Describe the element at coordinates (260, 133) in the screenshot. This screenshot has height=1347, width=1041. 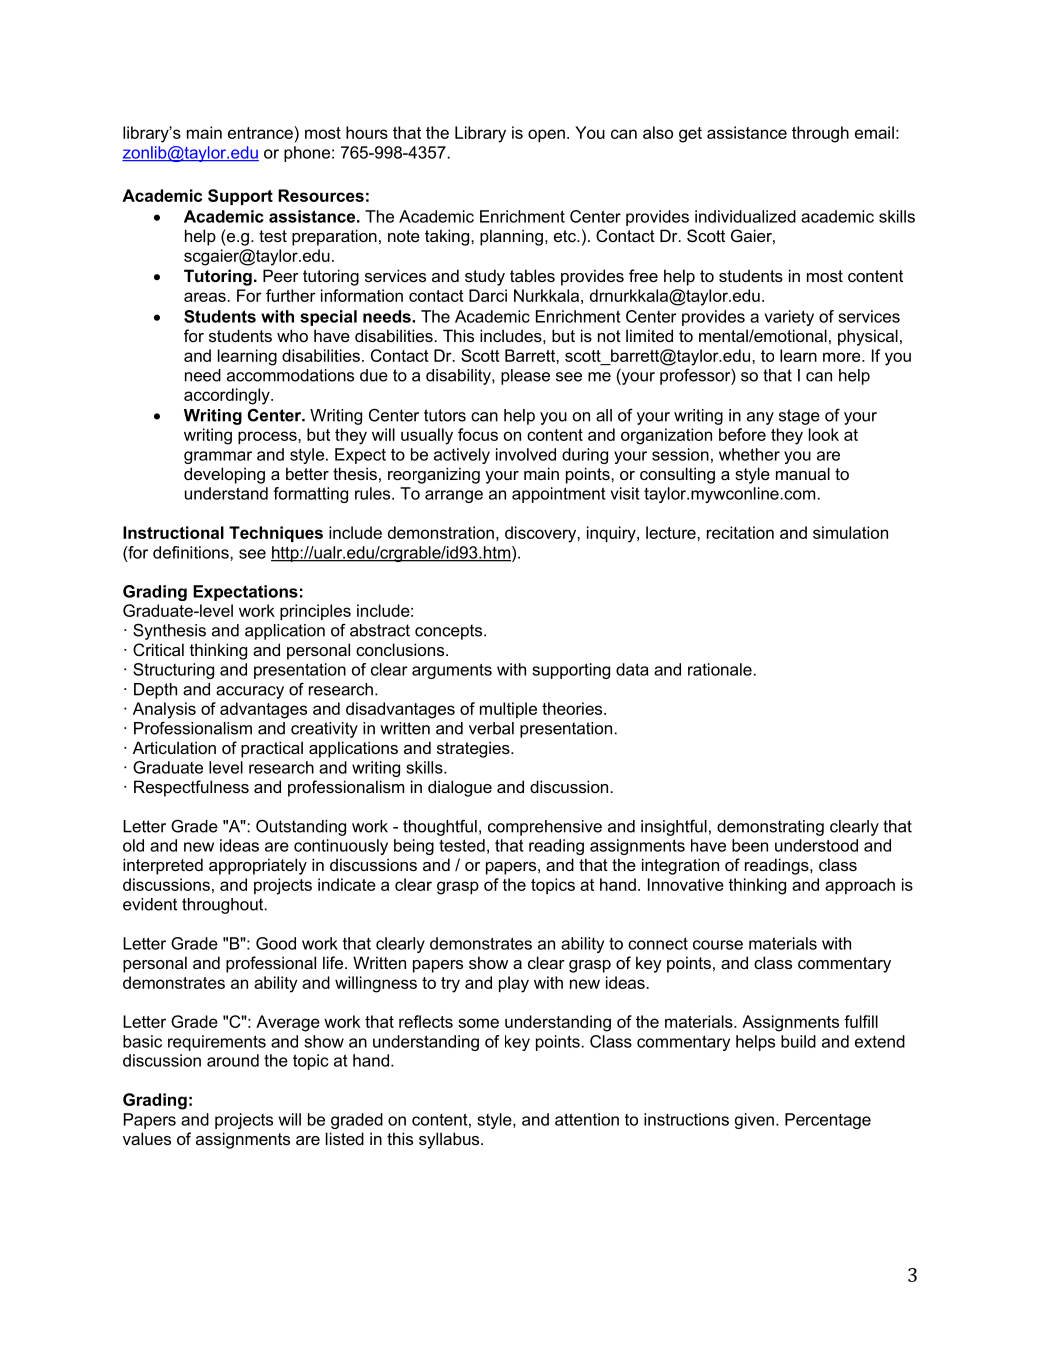
I see `entrance` at that location.
